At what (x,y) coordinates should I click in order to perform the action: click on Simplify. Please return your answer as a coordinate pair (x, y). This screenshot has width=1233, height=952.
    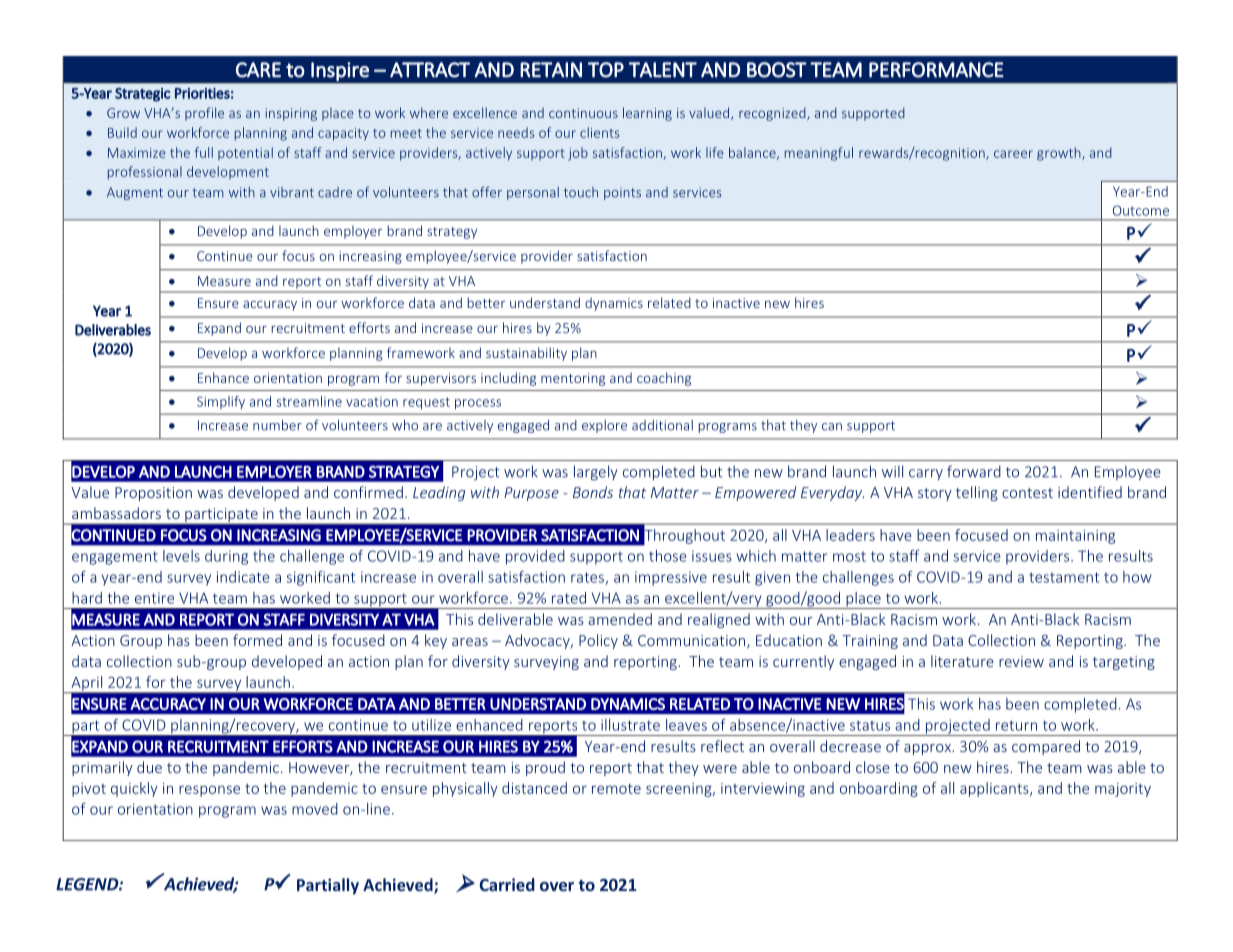
    Looking at the image, I should click on (221, 402).
